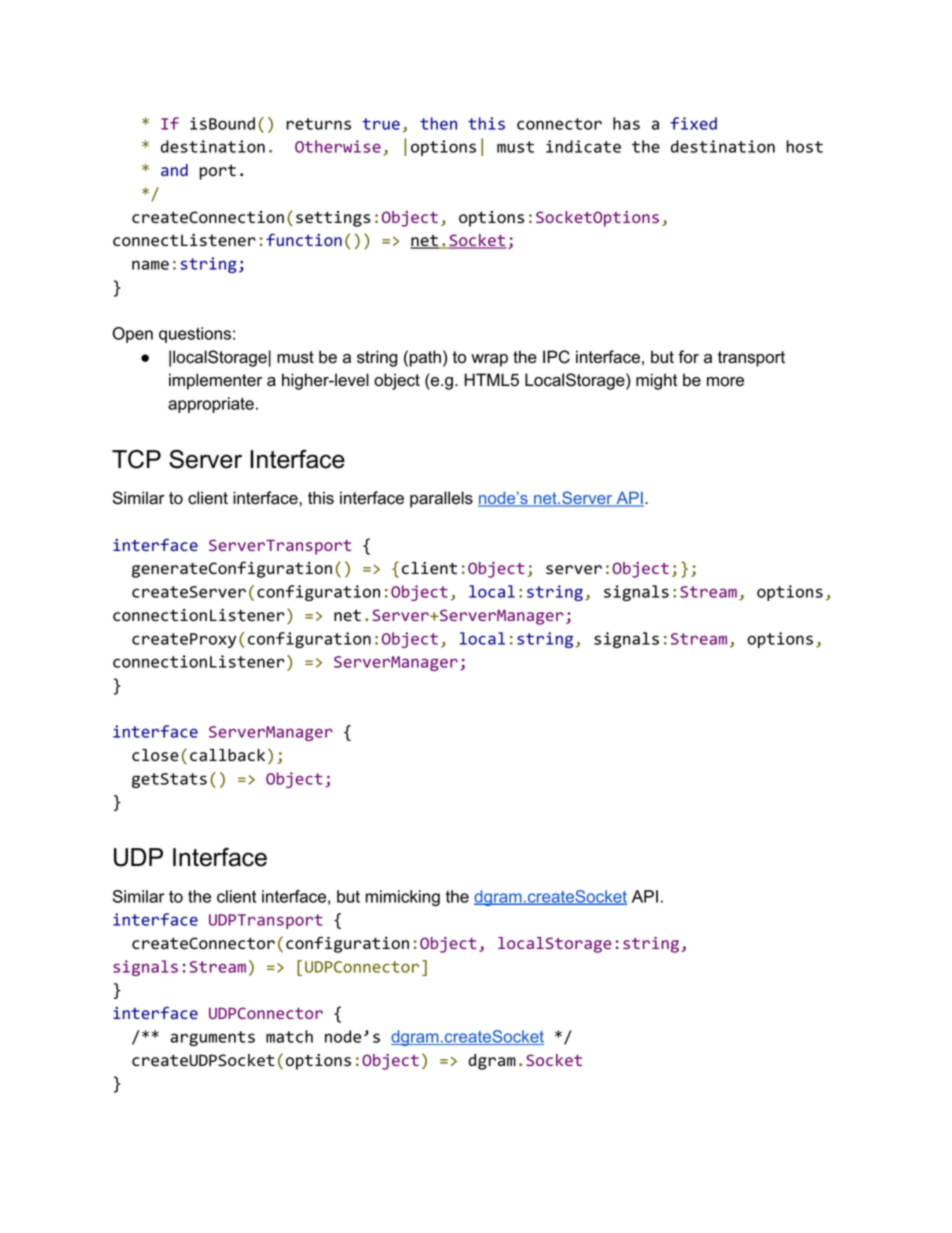 The height and width of the screenshot is (1233, 952). I want to click on wrap, so click(489, 360).
